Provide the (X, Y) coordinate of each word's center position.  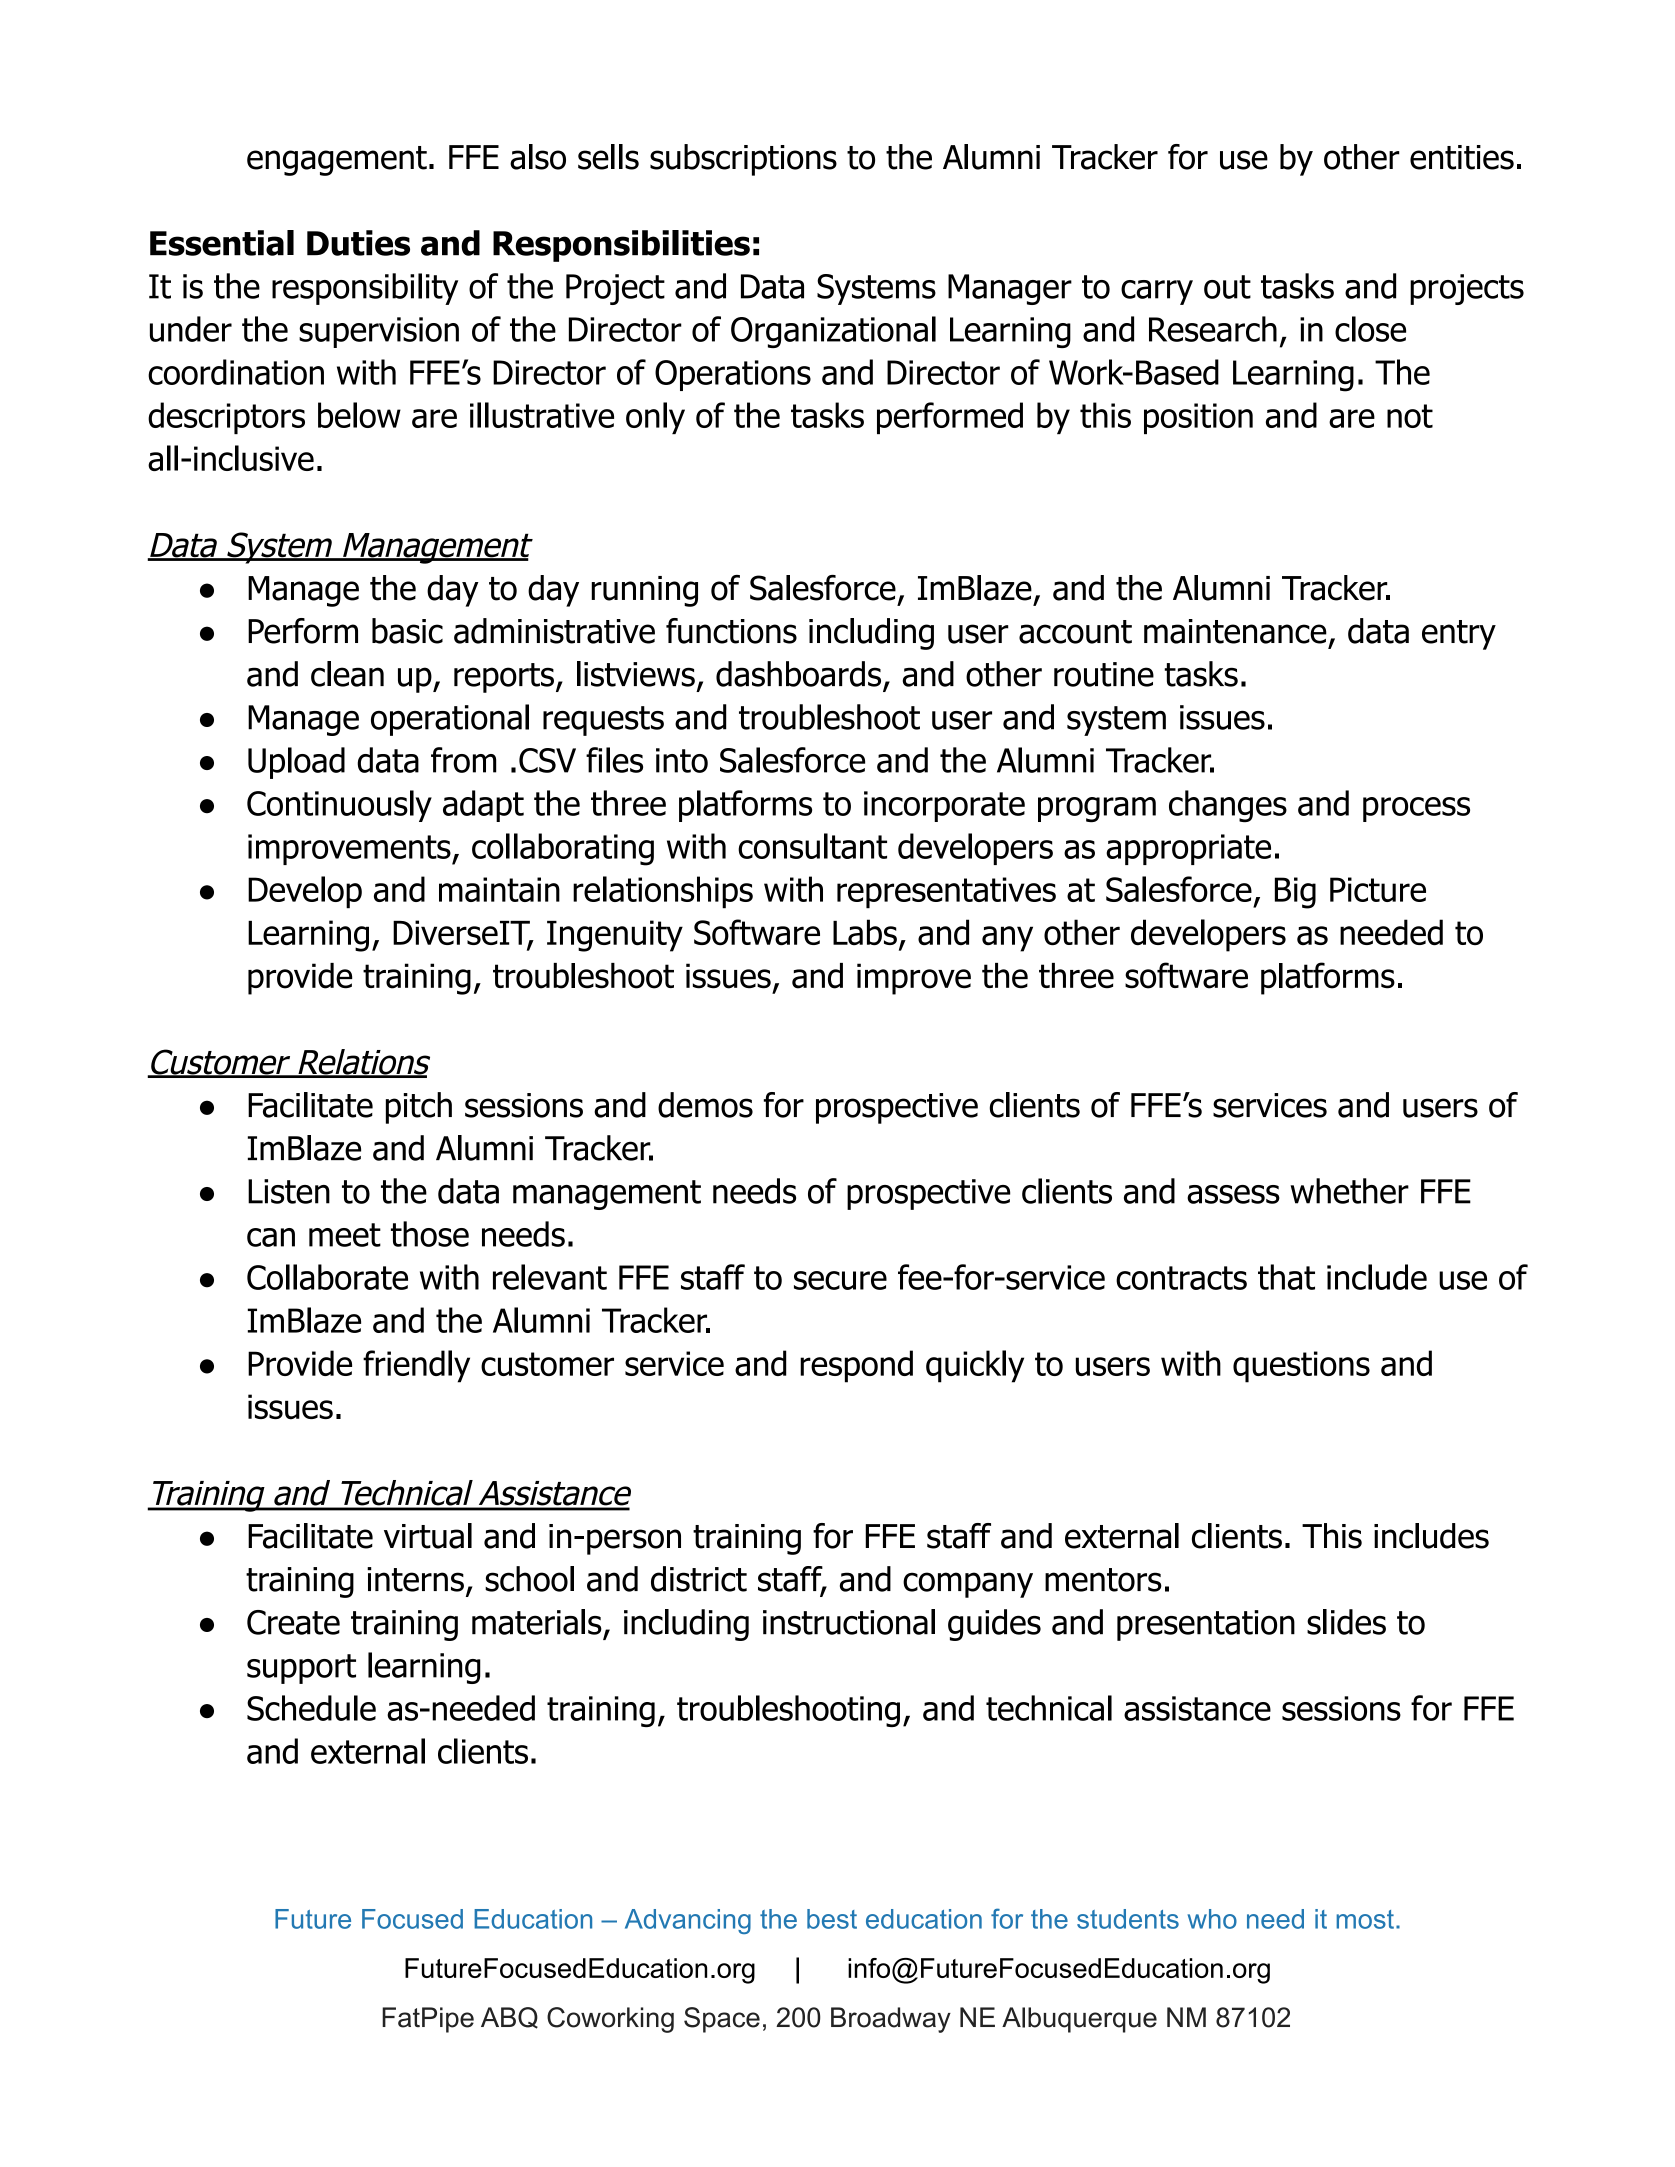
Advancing (688, 1921)
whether (1349, 1191)
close (1370, 329)
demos (705, 1105)
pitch (419, 1108)
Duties (358, 243)
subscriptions (743, 160)
